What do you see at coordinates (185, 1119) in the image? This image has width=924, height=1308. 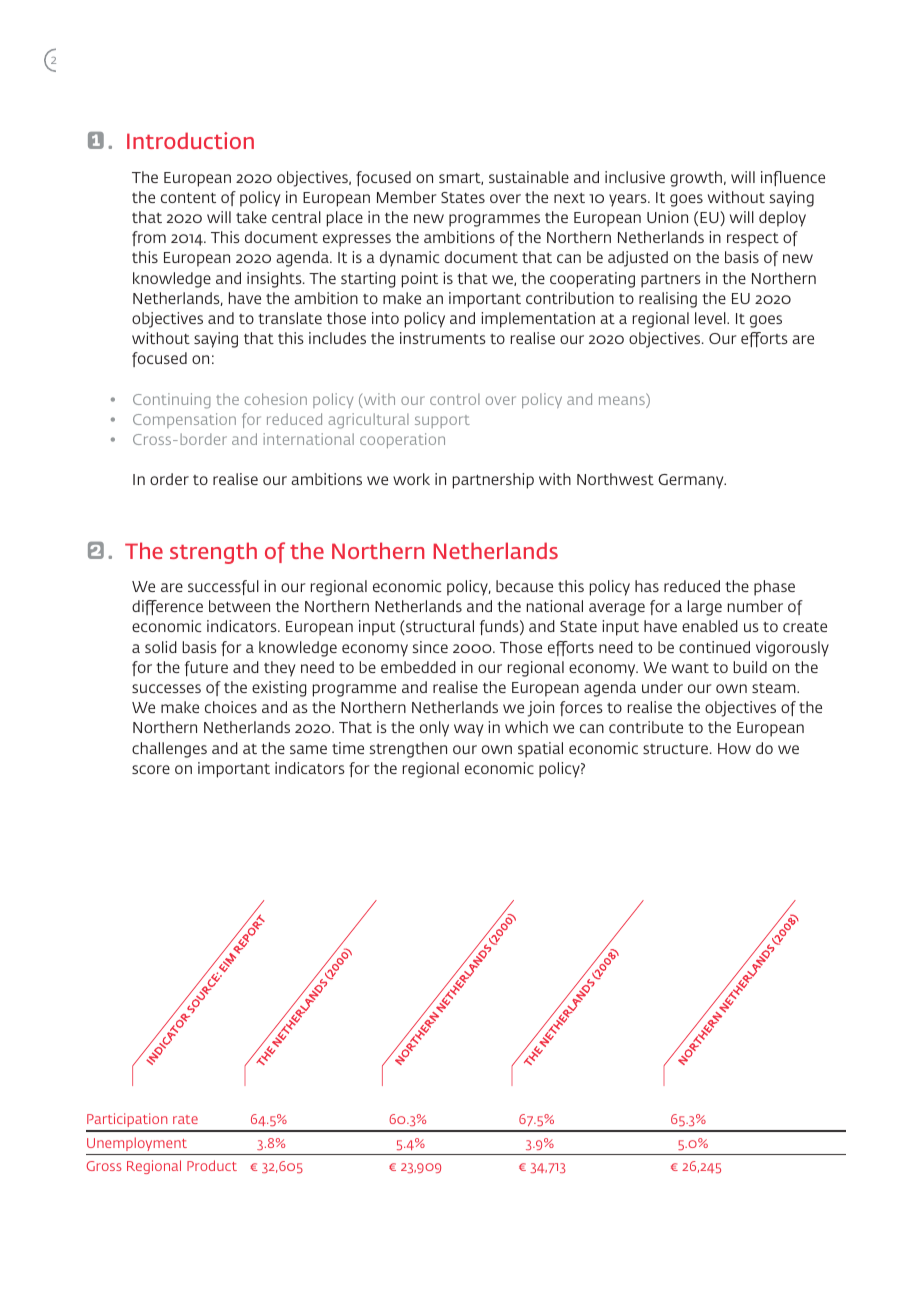 I see `rate` at bounding box center [185, 1119].
